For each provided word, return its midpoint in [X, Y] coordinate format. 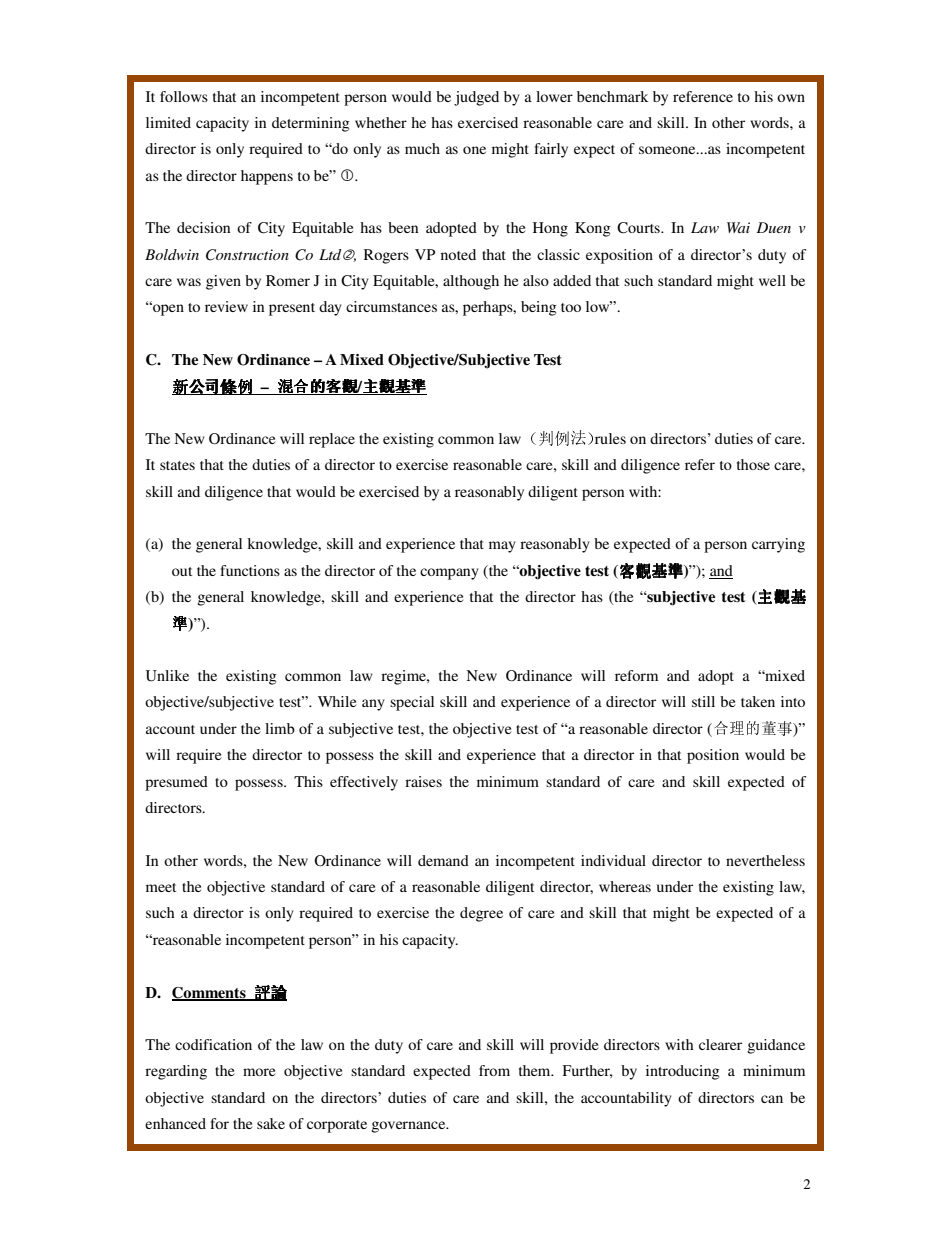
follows [184, 96]
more [259, 1072]
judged [476, 98]
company [449, 574]
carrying [778, 545]
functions [250, 570]
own [791, 98]
